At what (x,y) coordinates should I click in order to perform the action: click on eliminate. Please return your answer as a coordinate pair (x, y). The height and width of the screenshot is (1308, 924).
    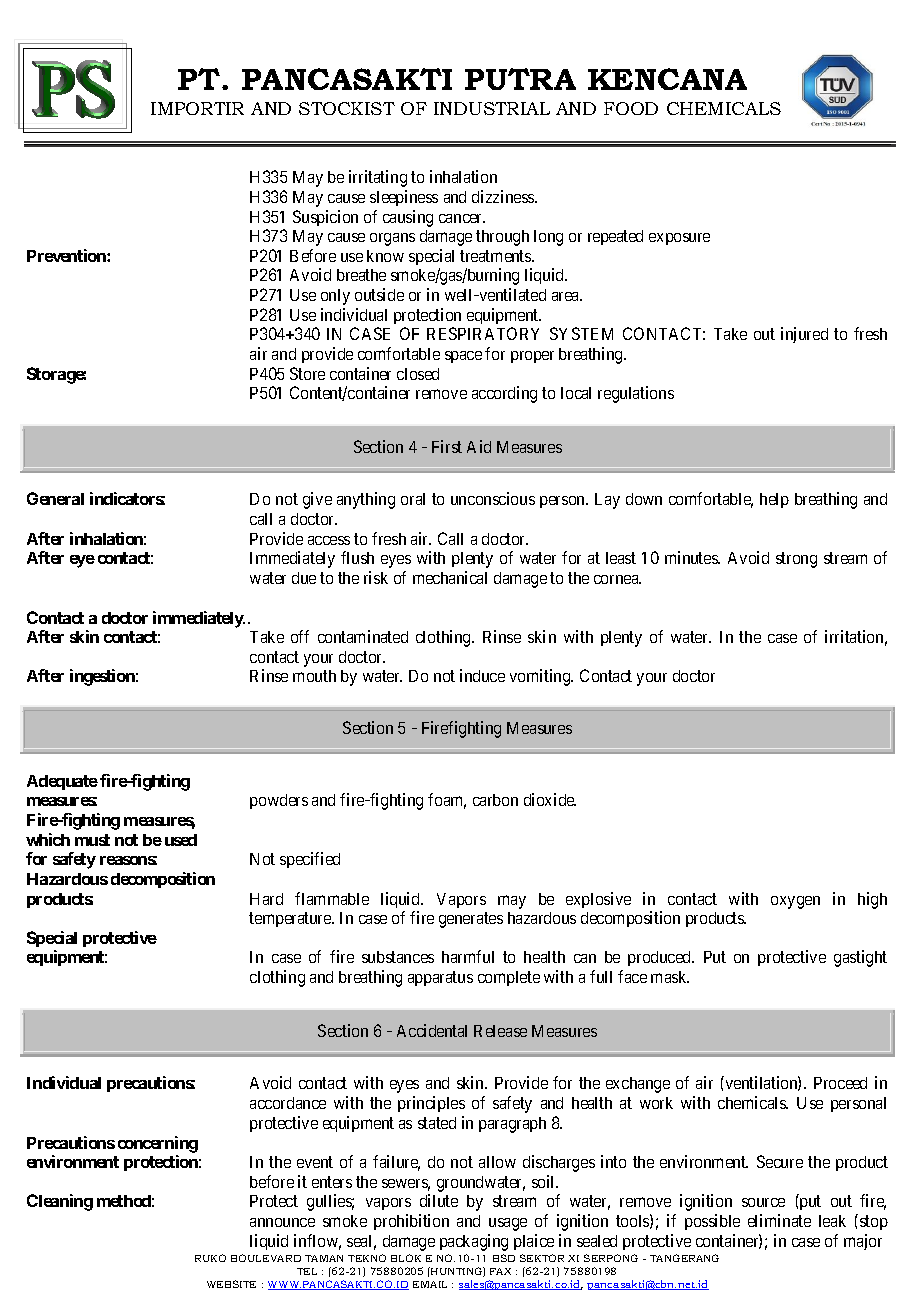
    Looking at the image, I should click on (779, 1220).
